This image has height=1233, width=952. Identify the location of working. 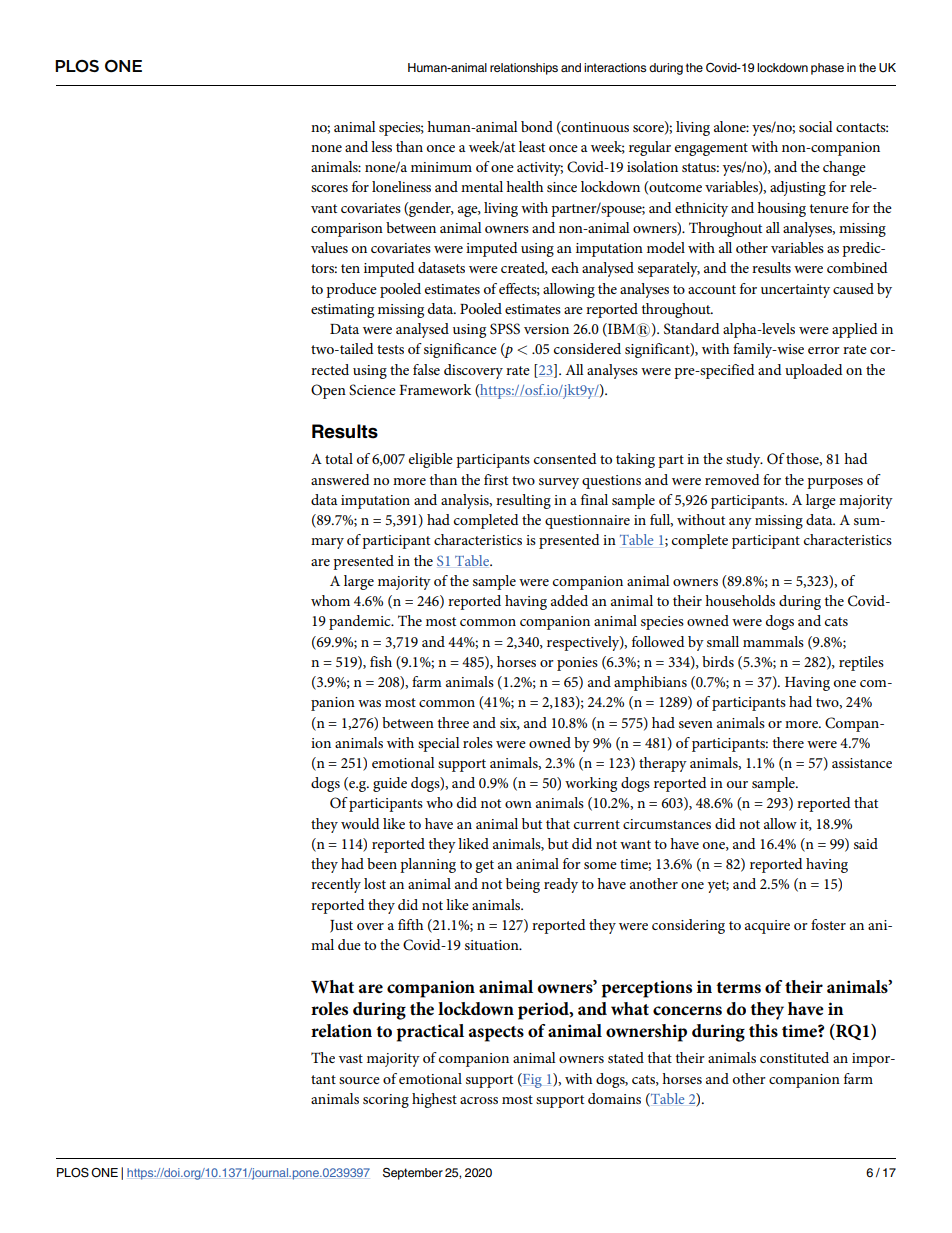
(591, 784).
